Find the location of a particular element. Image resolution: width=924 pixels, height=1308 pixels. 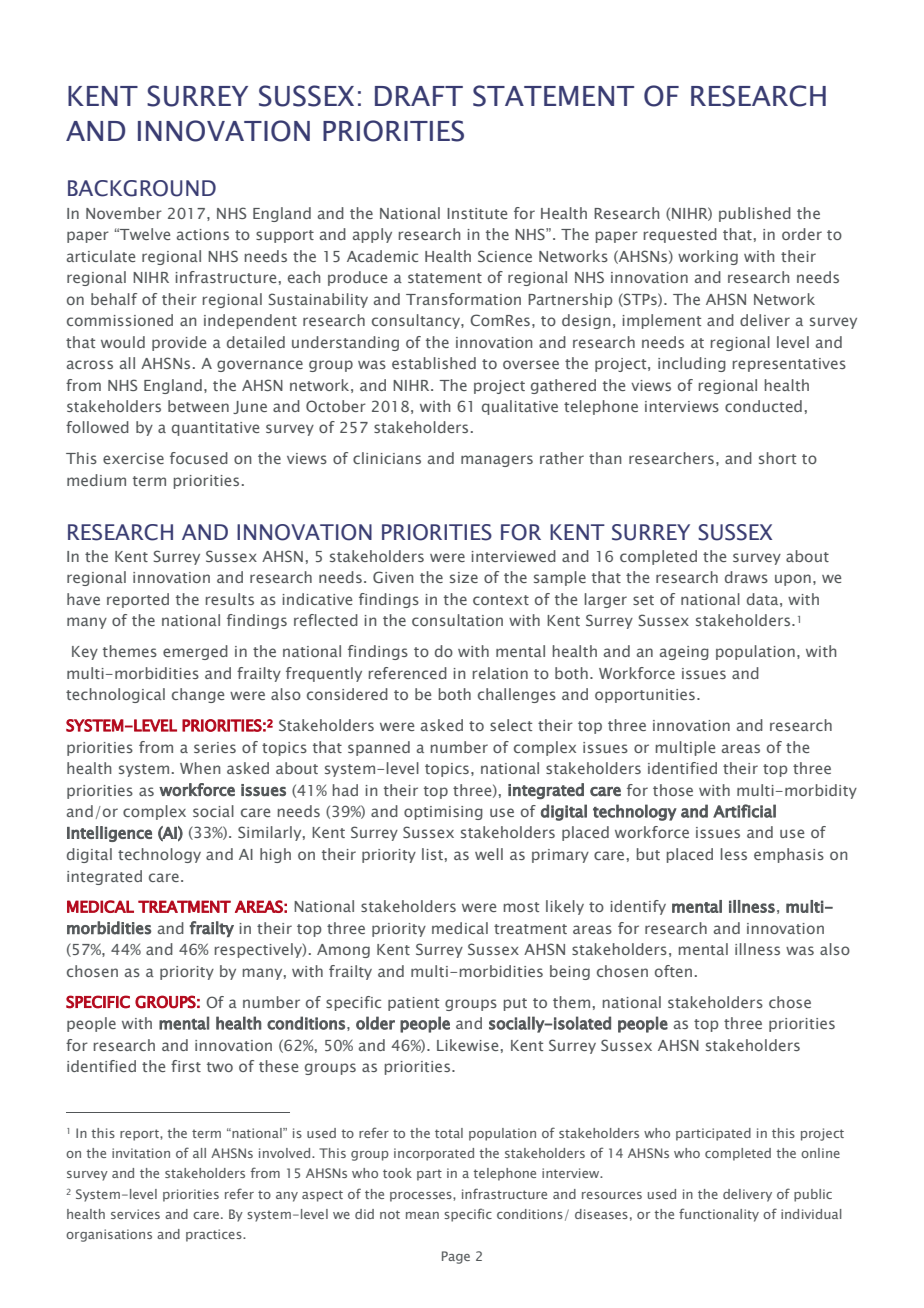

published is located at coordinates (755, 214).
